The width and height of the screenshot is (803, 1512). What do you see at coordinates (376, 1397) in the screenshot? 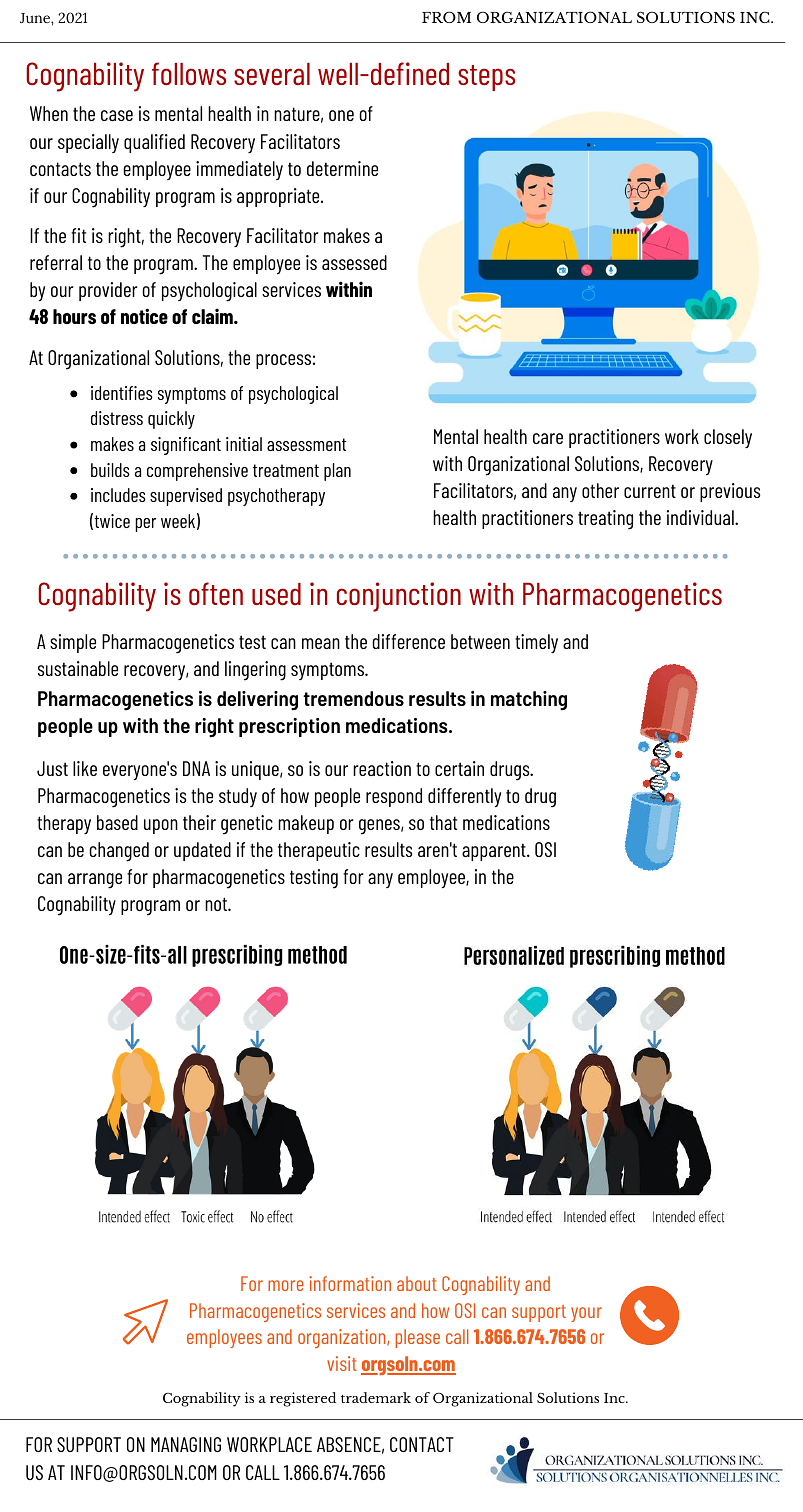
I see `trademark` at bounding box center [376, 1397].
